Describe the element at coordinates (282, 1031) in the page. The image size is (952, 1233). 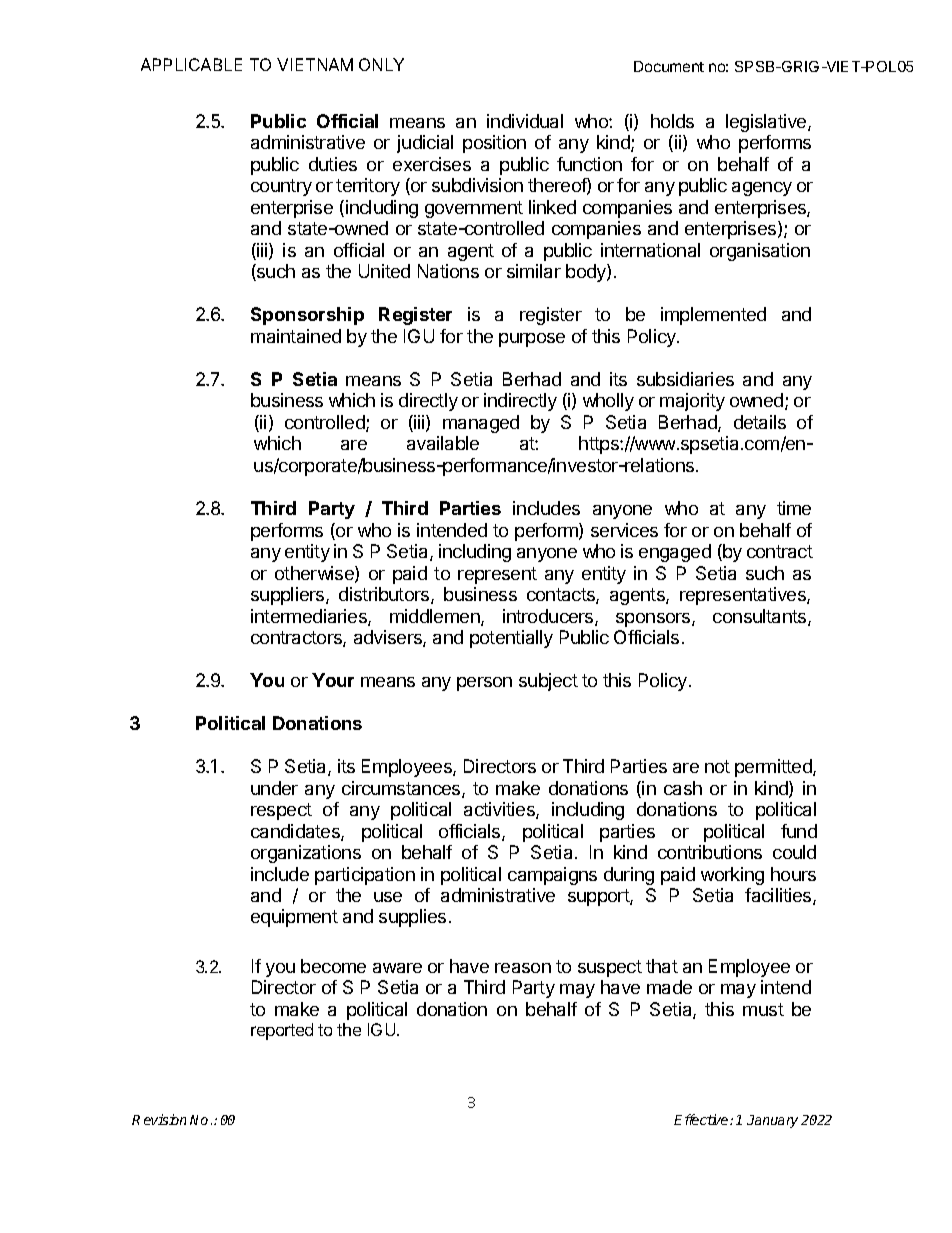
I see `reported` at that location.
